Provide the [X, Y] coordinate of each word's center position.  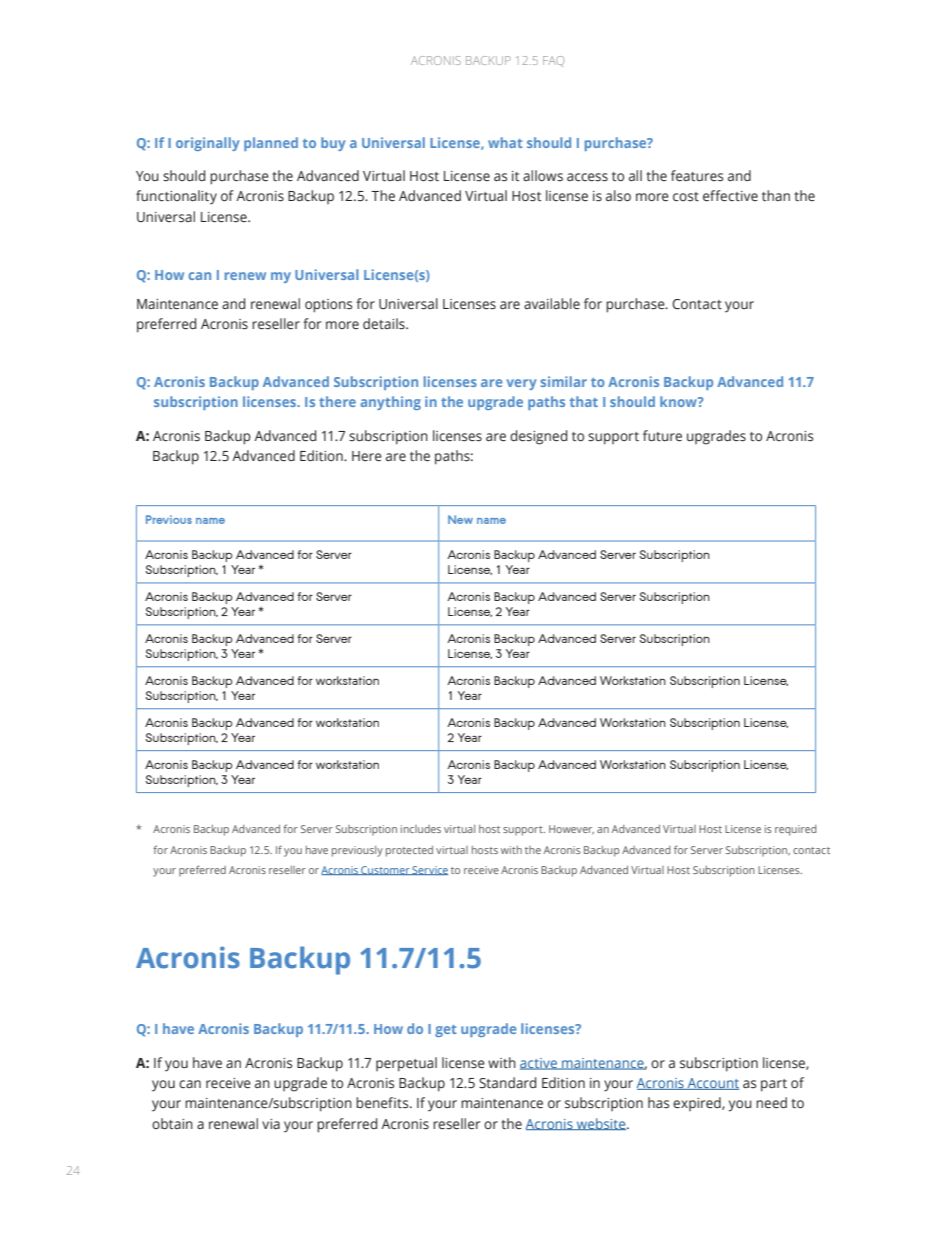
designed [538, 437]
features [697, 176]
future [662, 436]
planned [271, 144]
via [271, 1124]
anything [390, 403]
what [505, 142]
